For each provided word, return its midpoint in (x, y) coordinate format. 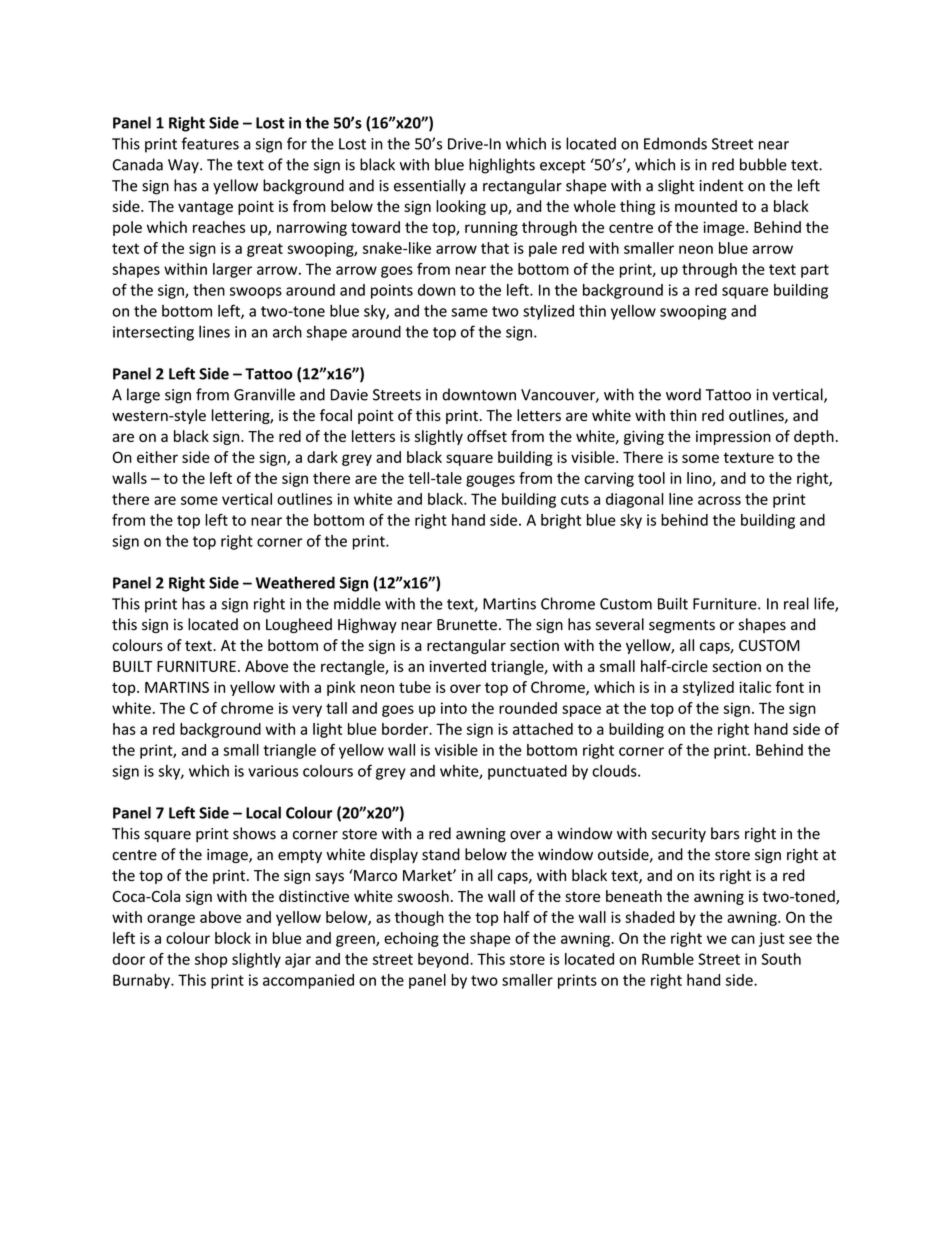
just (772, 939)
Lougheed (299, 625)
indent (722, 185)
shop (211, 960)
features (210, 143)
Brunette (467, 625)
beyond (444, 960)
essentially (430, 186)
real (796, 603)
